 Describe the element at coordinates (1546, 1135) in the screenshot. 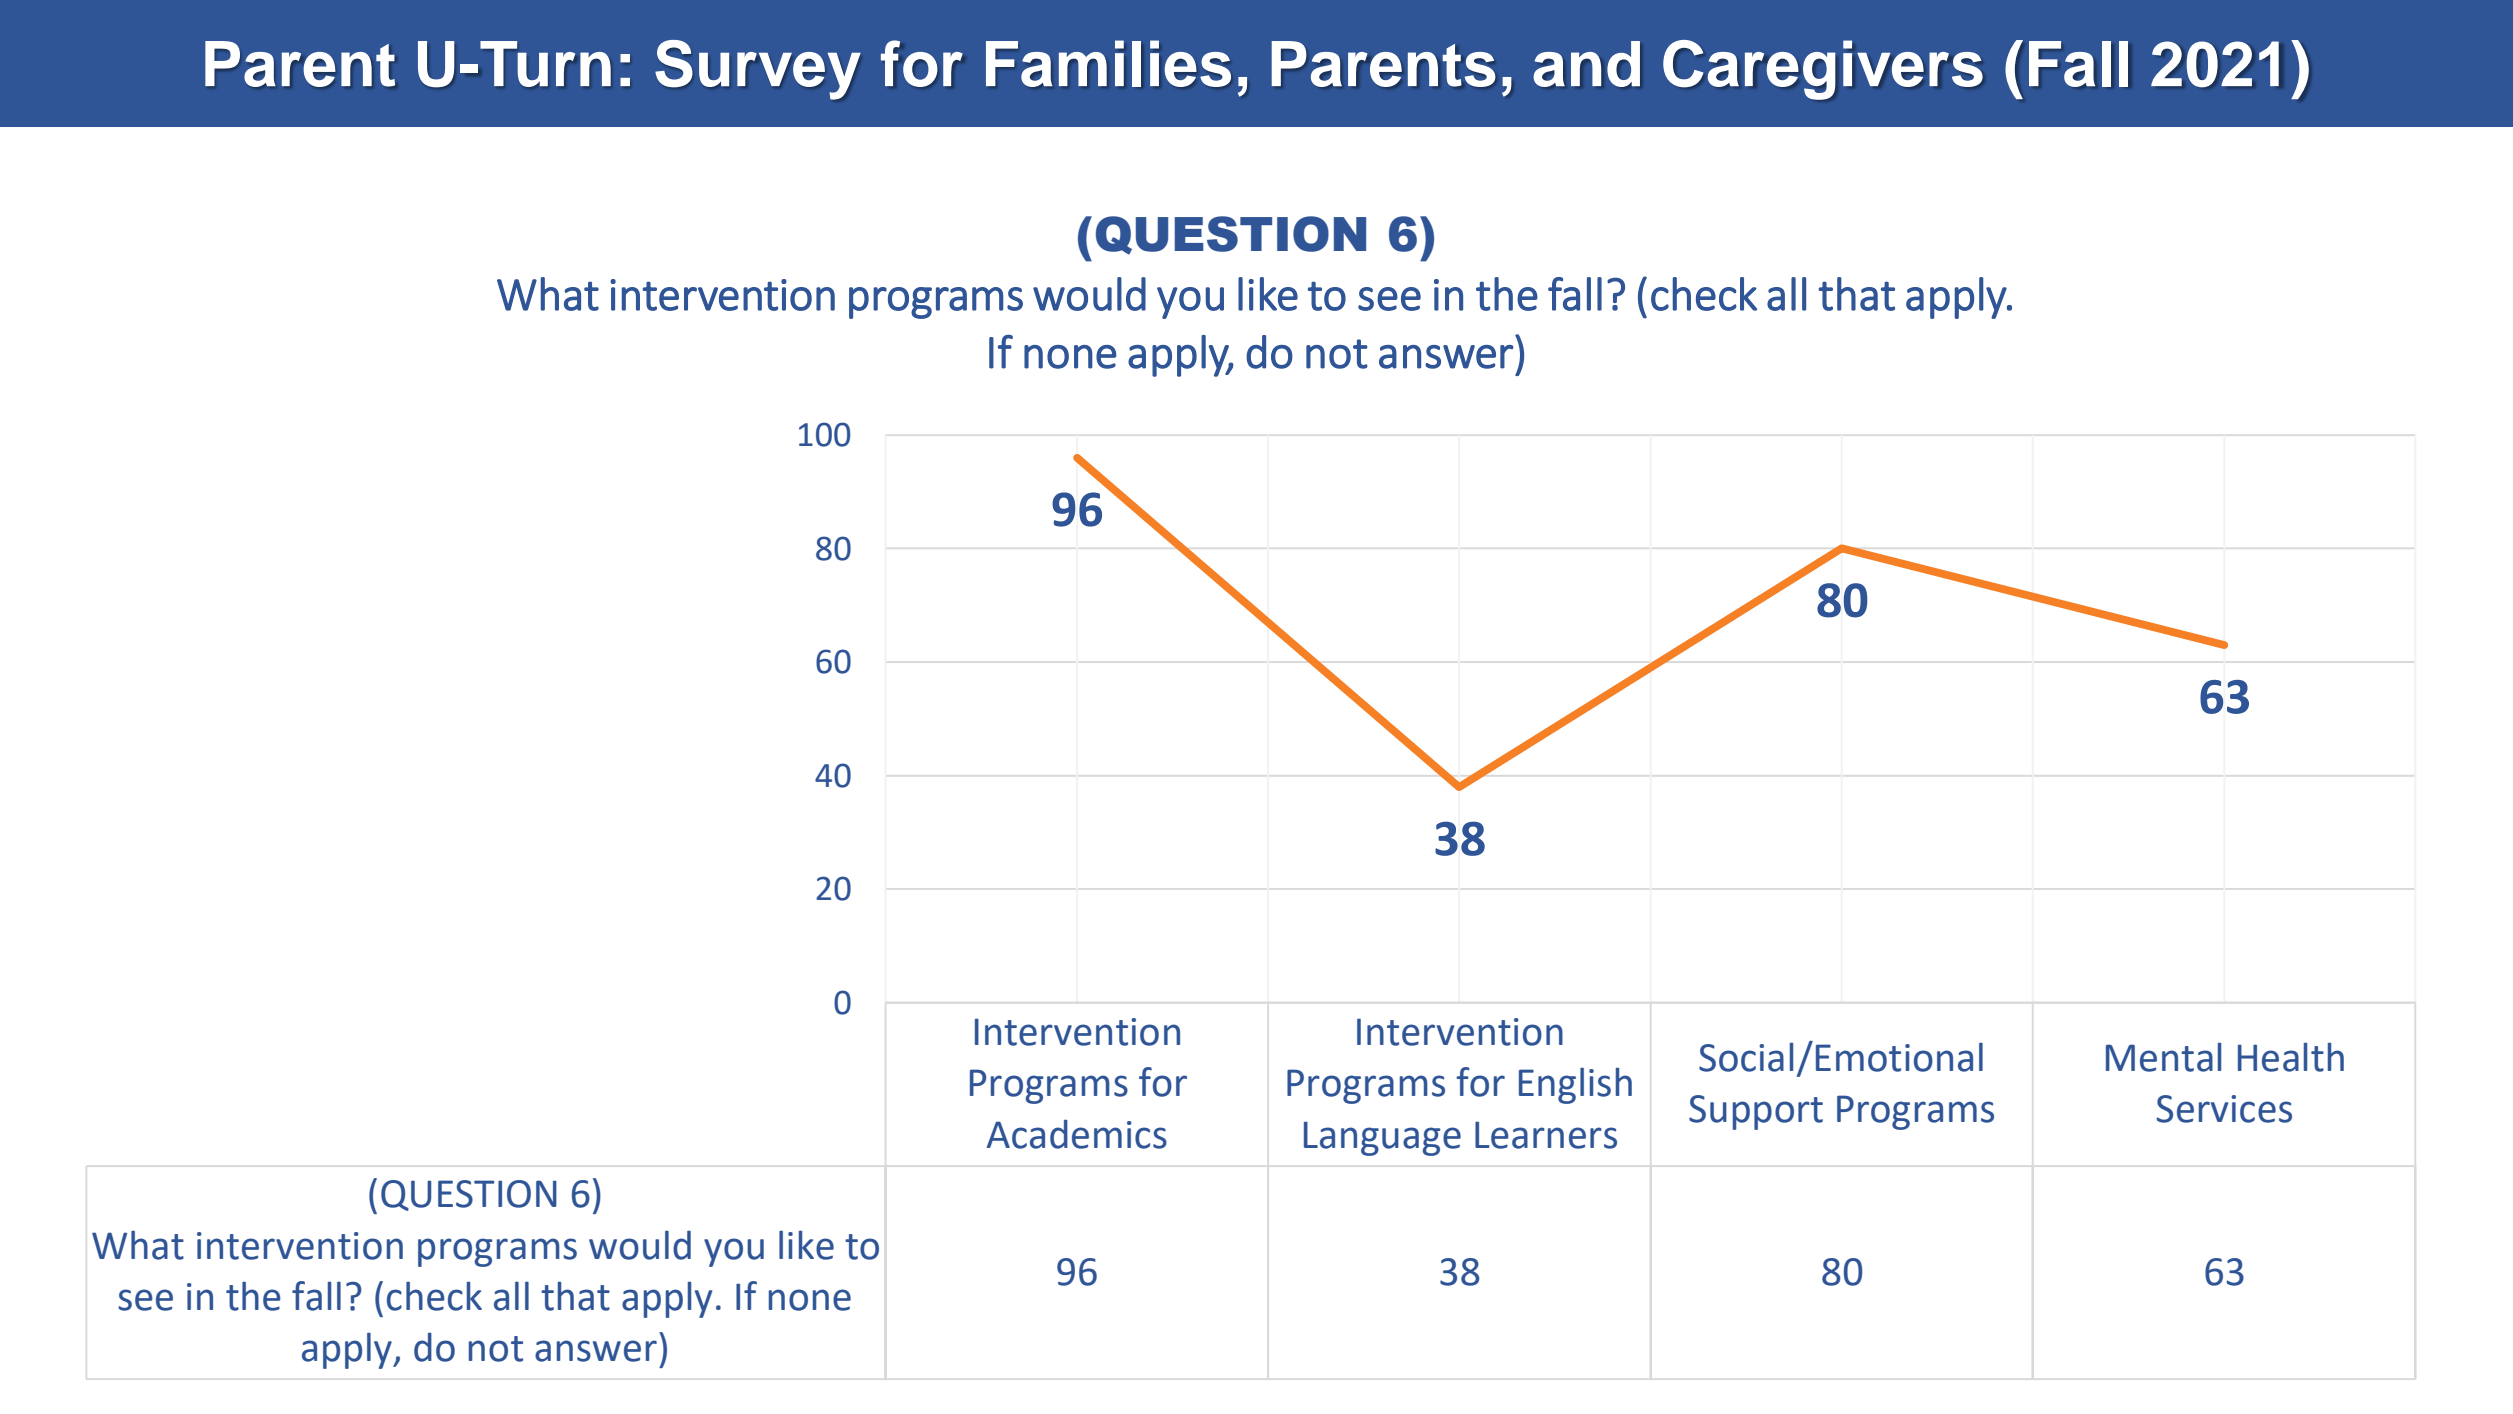

I see `Learners` at that location.
